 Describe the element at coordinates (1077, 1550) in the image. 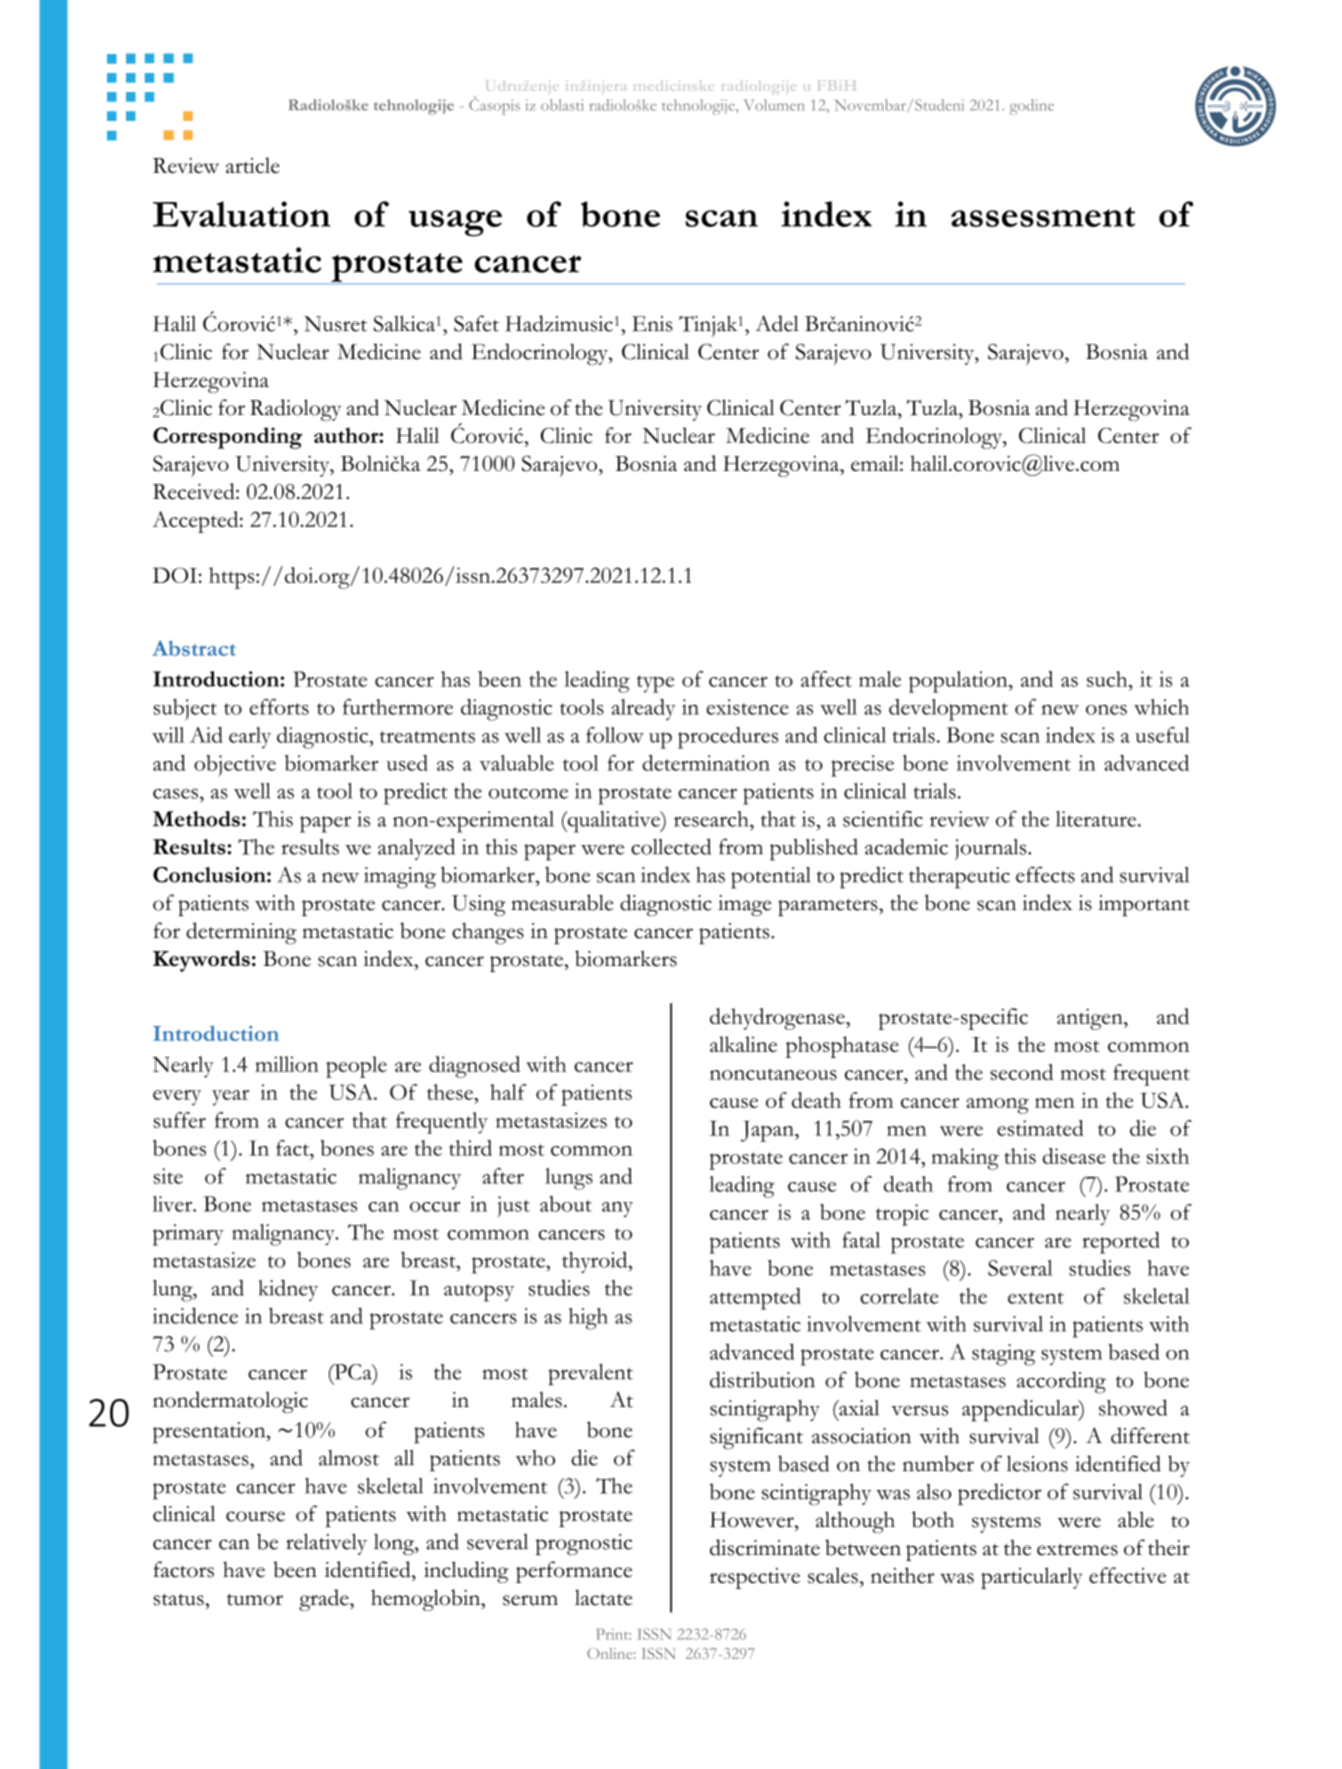

I see `extremes` at that location.
